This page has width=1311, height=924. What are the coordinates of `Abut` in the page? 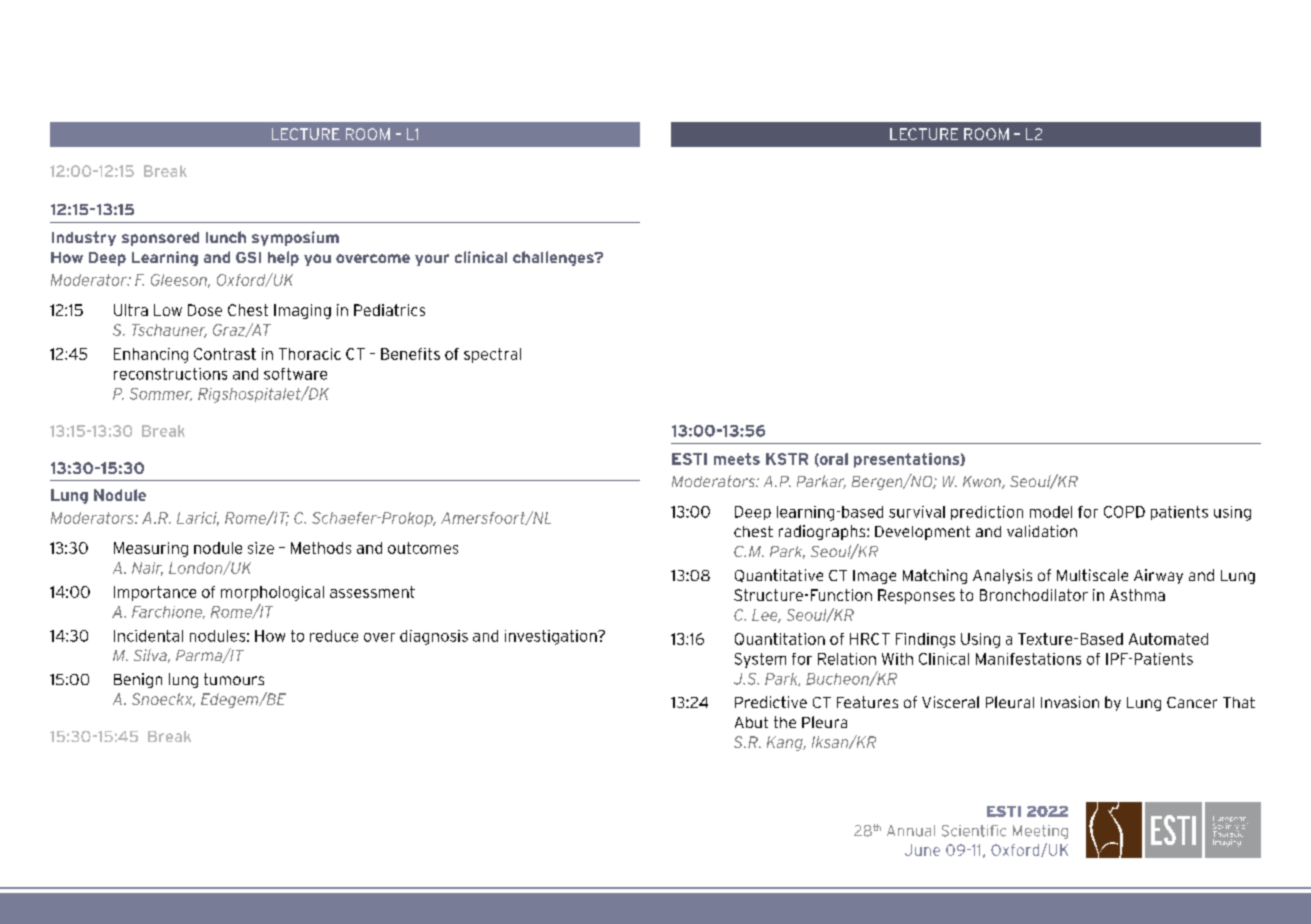 It's located at (751, 722).
